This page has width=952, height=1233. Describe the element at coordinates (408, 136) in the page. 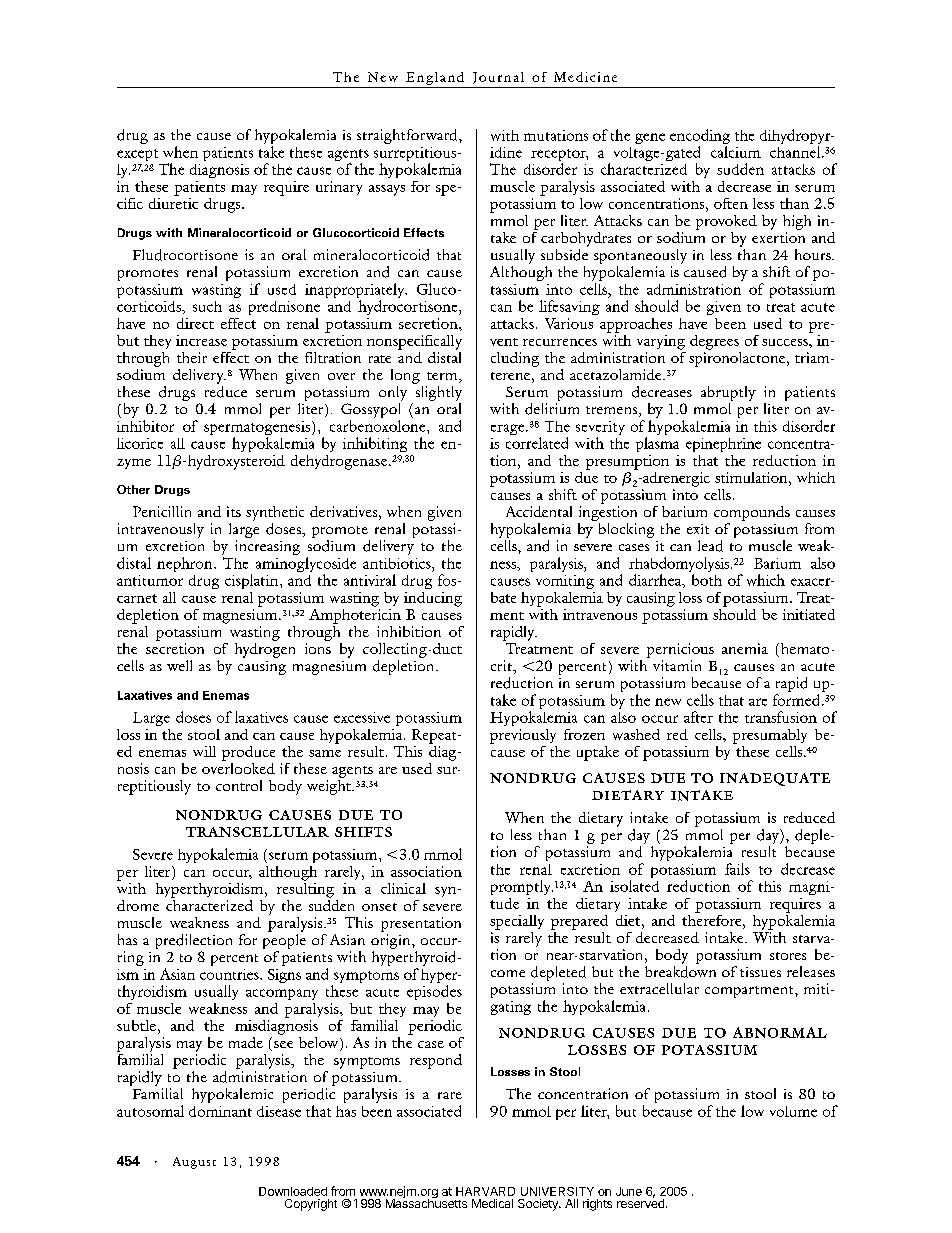

I see `straightforward` at that location.
